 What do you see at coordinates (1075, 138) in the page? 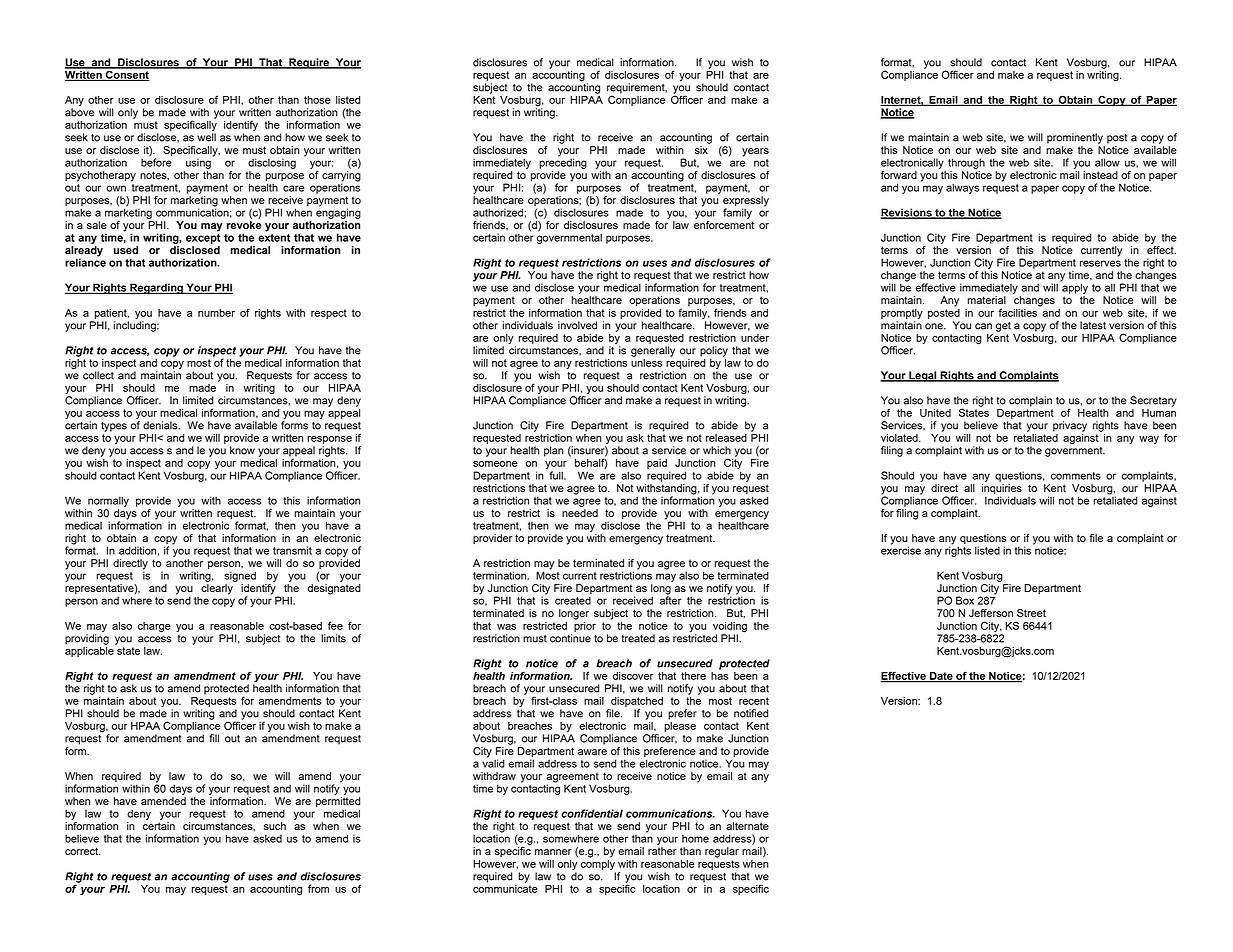
I see `prominently` at bounding box center [1075, 138].
